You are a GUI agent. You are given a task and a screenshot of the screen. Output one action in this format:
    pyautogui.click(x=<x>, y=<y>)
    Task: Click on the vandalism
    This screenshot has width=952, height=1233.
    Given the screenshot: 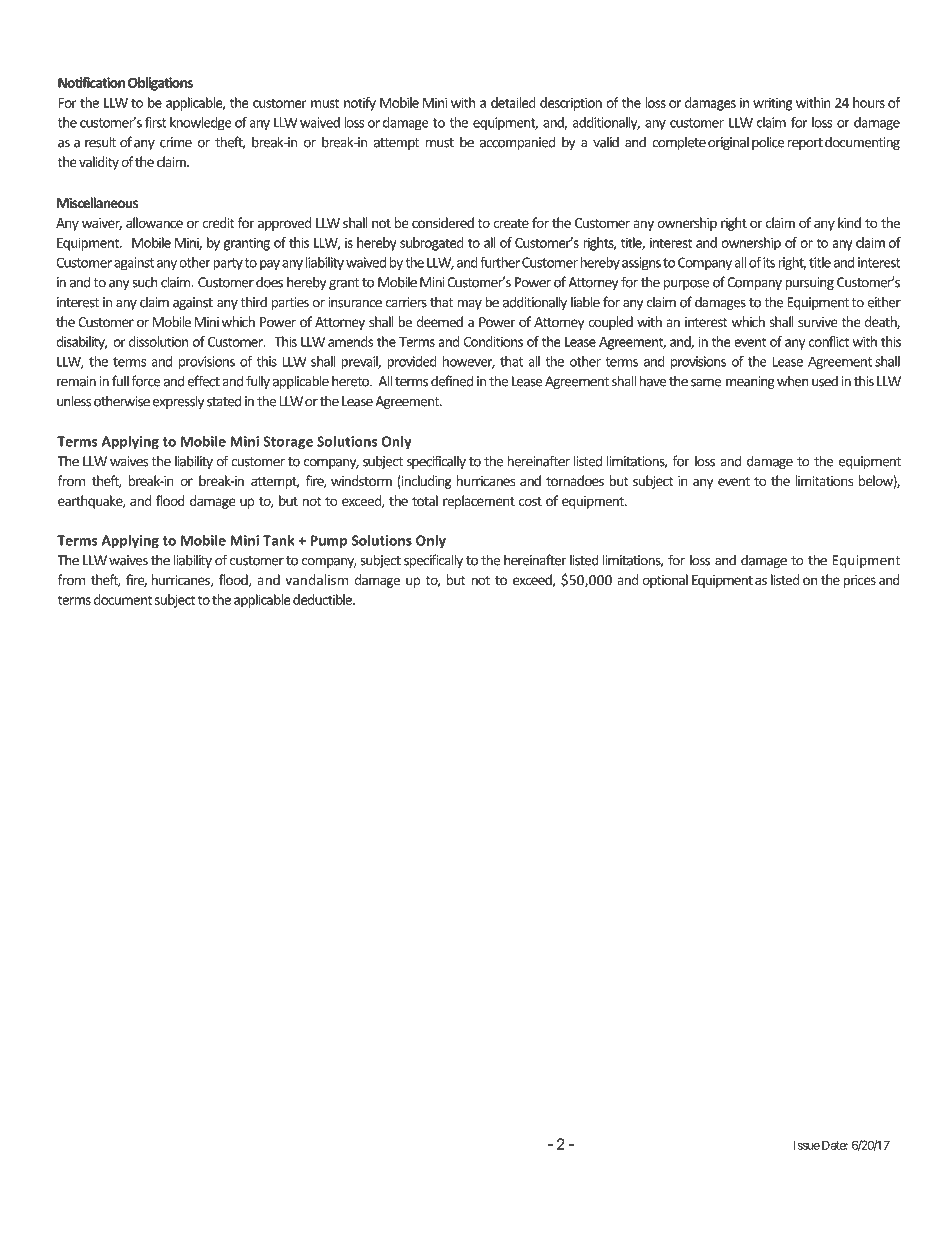 What is the action you would take?
    pyautogui.click(x=316, y=579)
